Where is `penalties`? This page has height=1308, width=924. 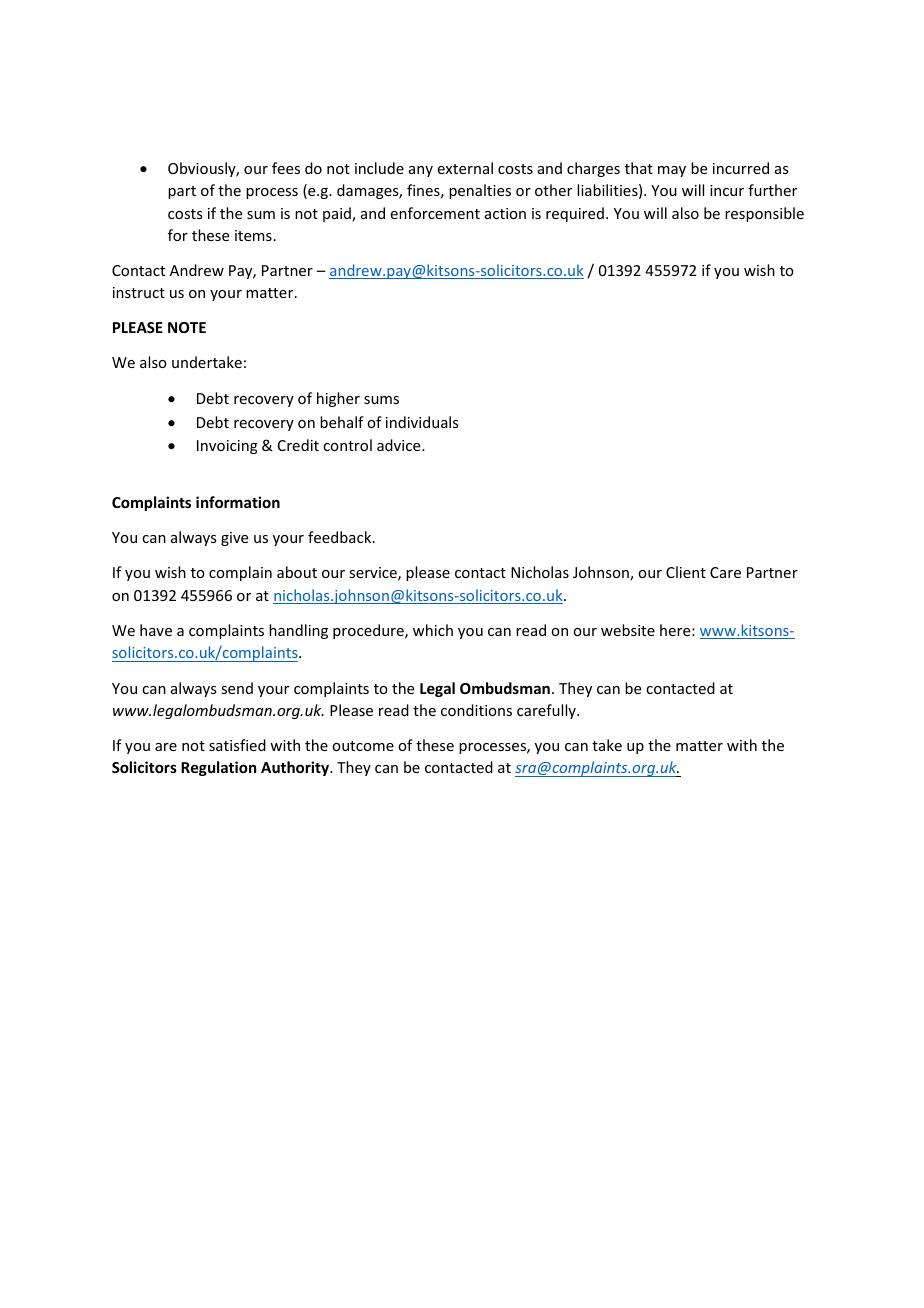 penalties is located at coordinates (480, 191).
